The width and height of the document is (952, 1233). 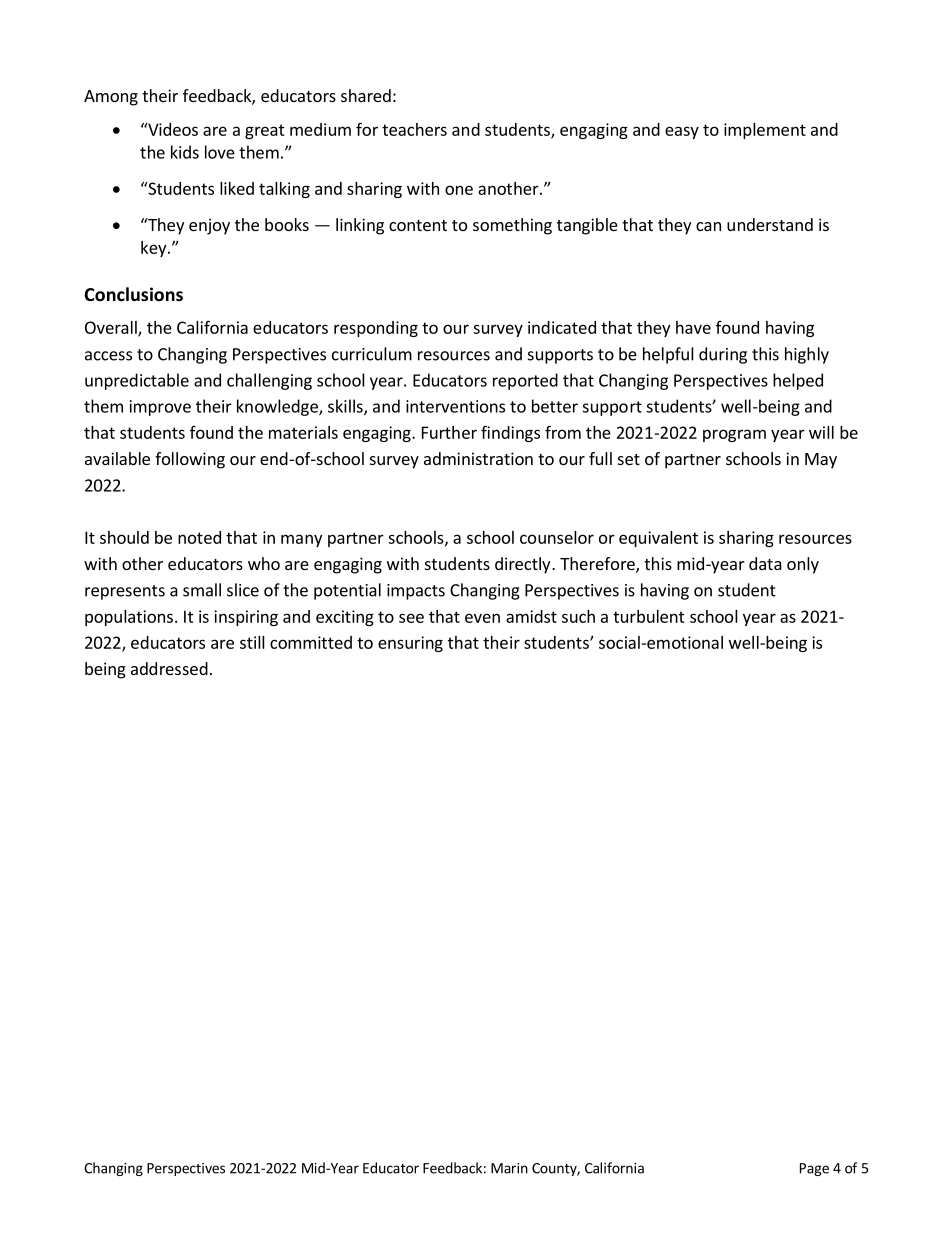 I want to click on implement, so click(x=765, y=131).
